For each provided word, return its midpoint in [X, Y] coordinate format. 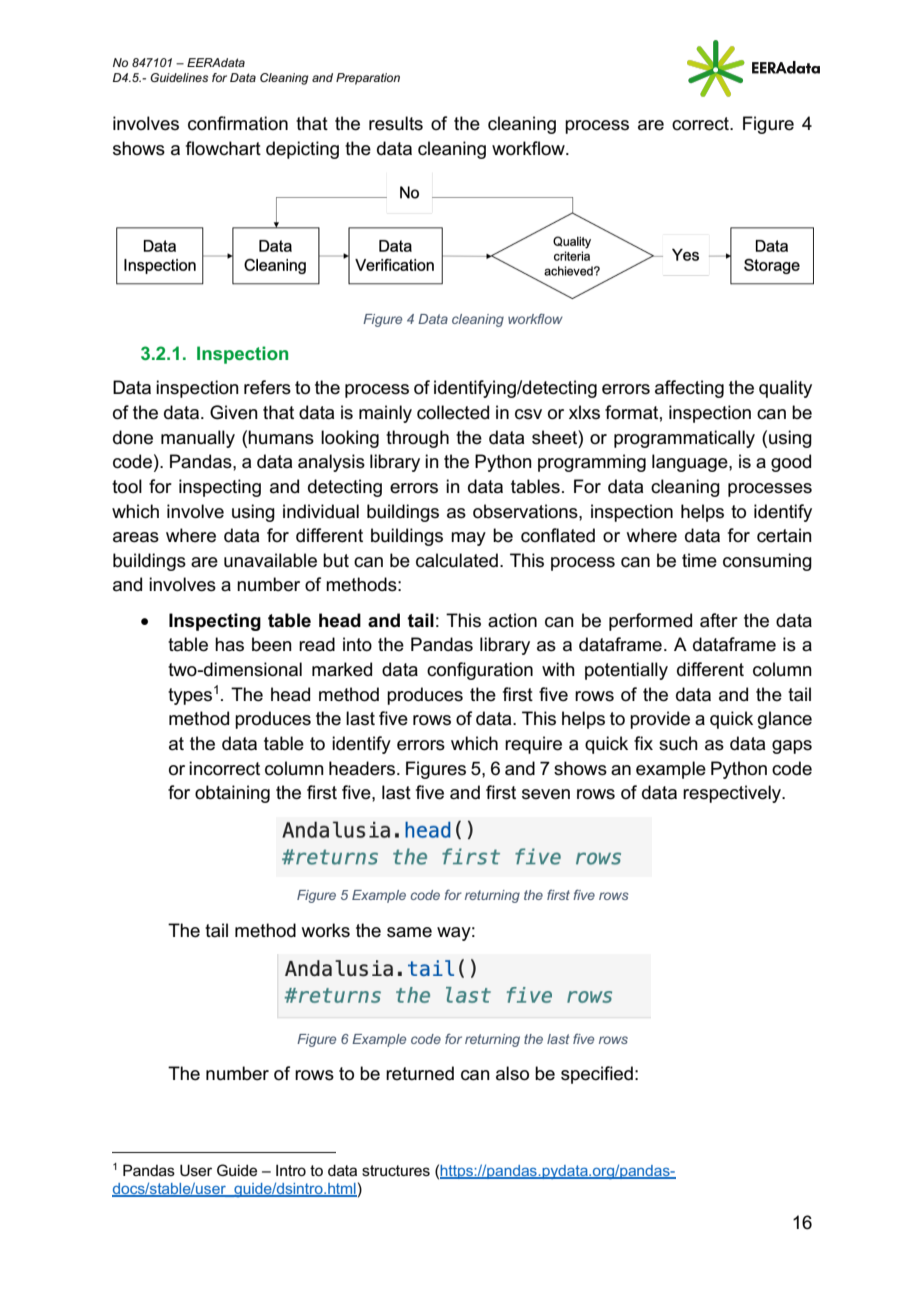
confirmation [238, 123]
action [512, 620]
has [229, 644]
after [719, 620]
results [396, 123]
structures [396, 1170]
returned [420, 1073]
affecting [689, 389]
